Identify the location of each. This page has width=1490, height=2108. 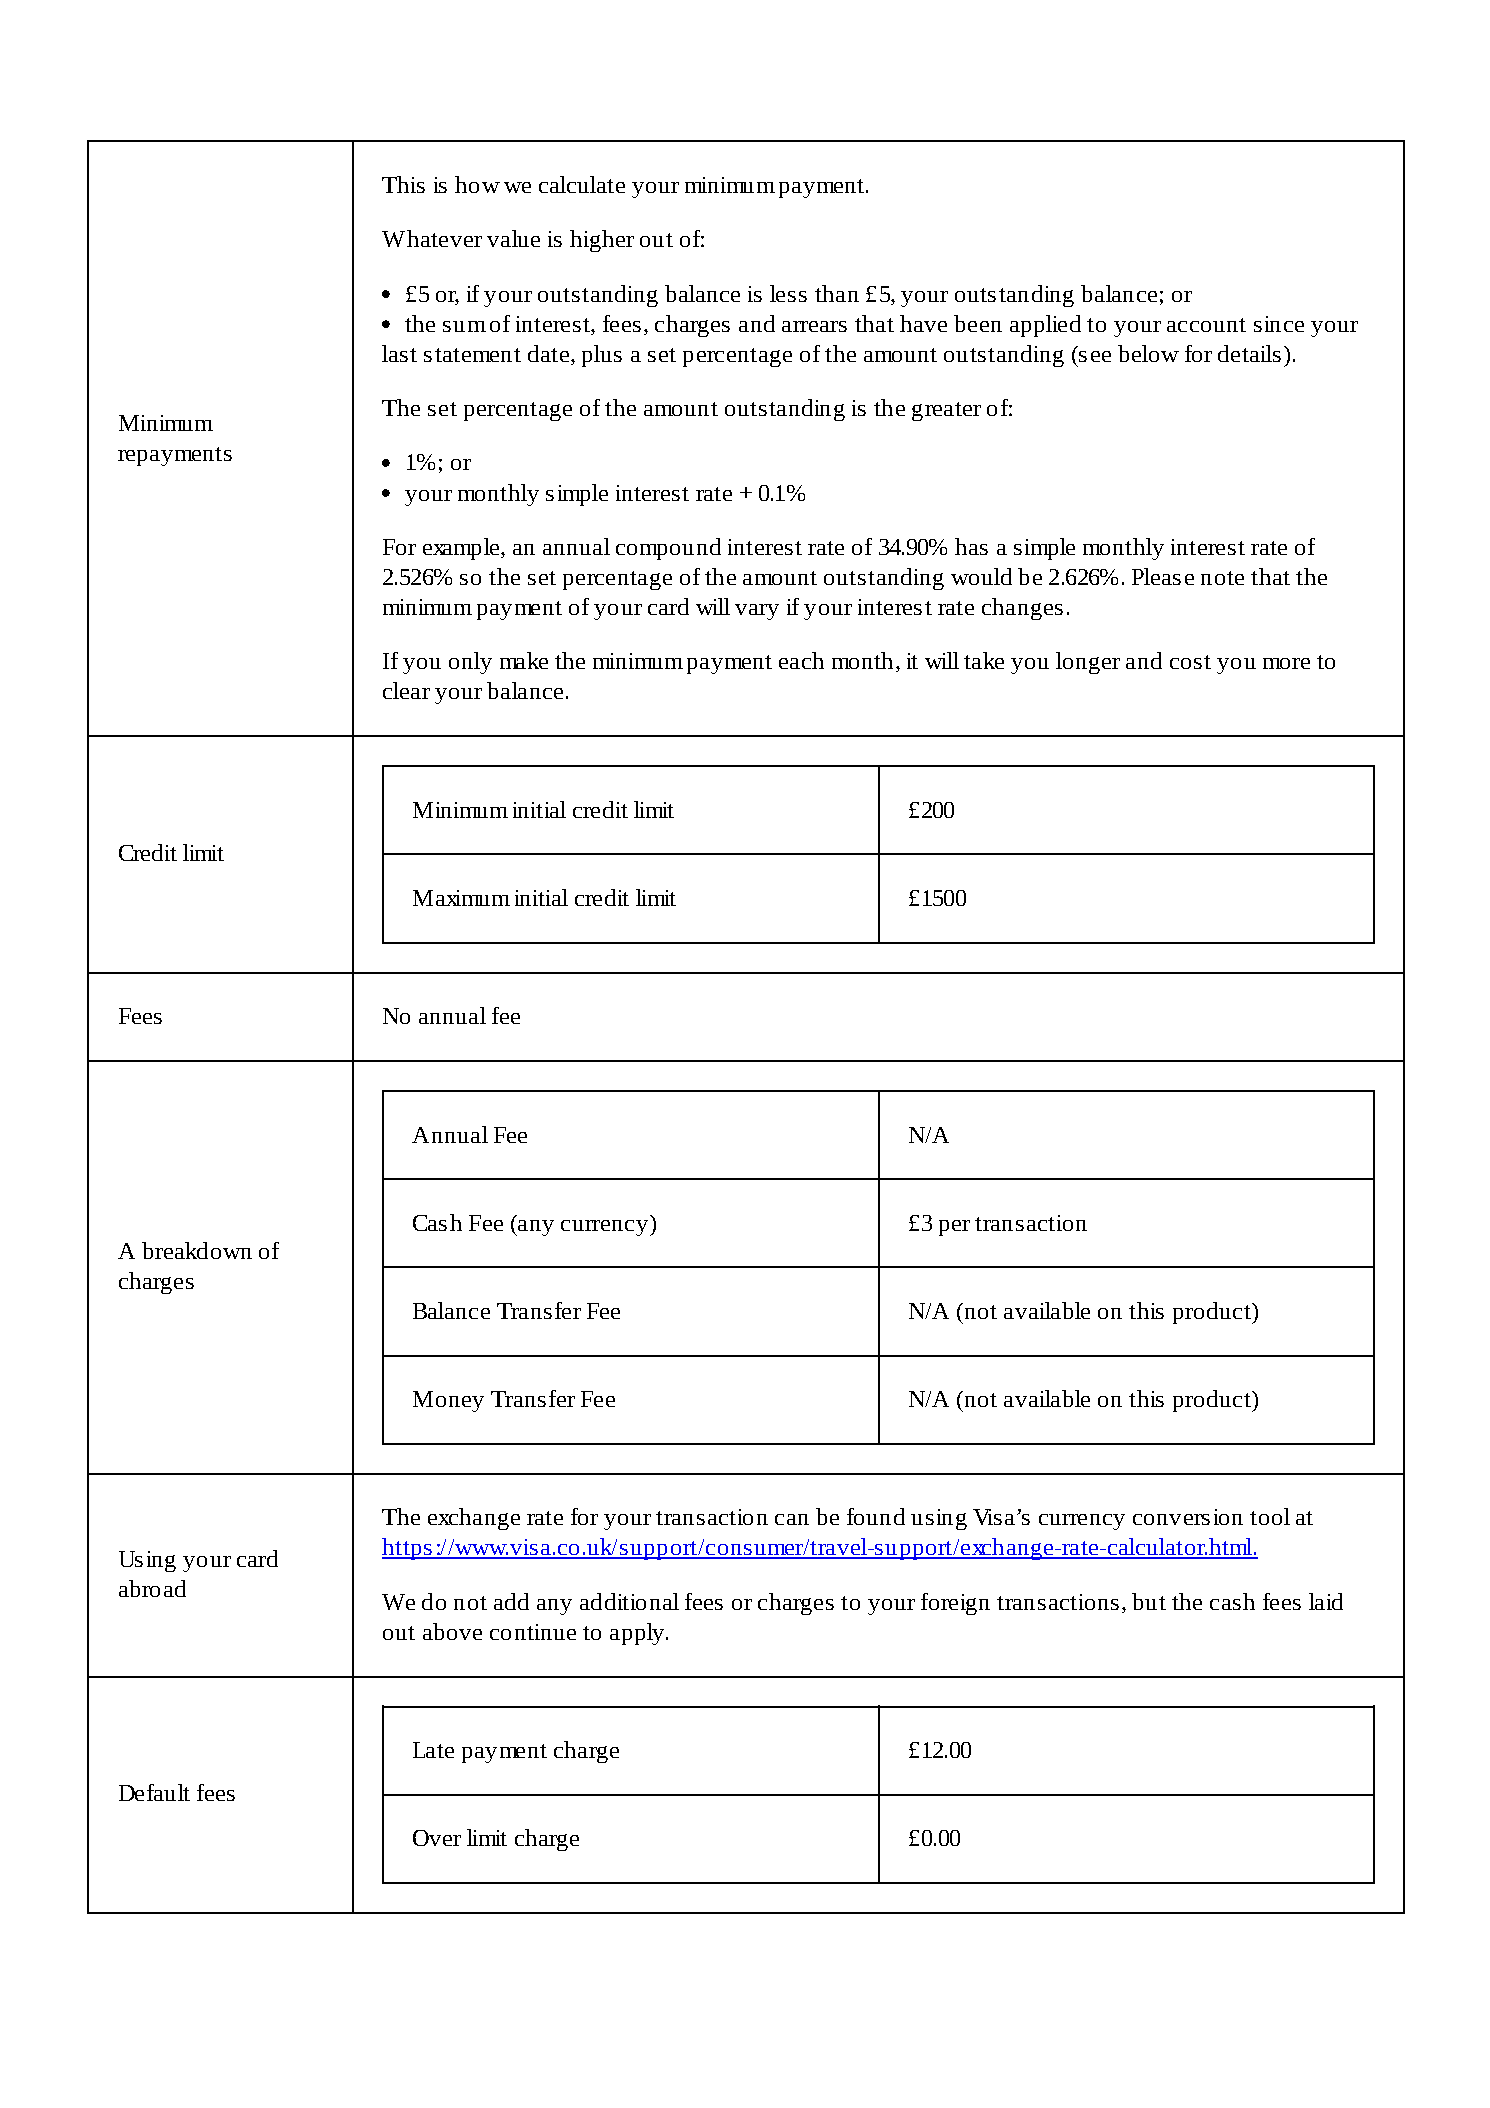
(801, 660).
